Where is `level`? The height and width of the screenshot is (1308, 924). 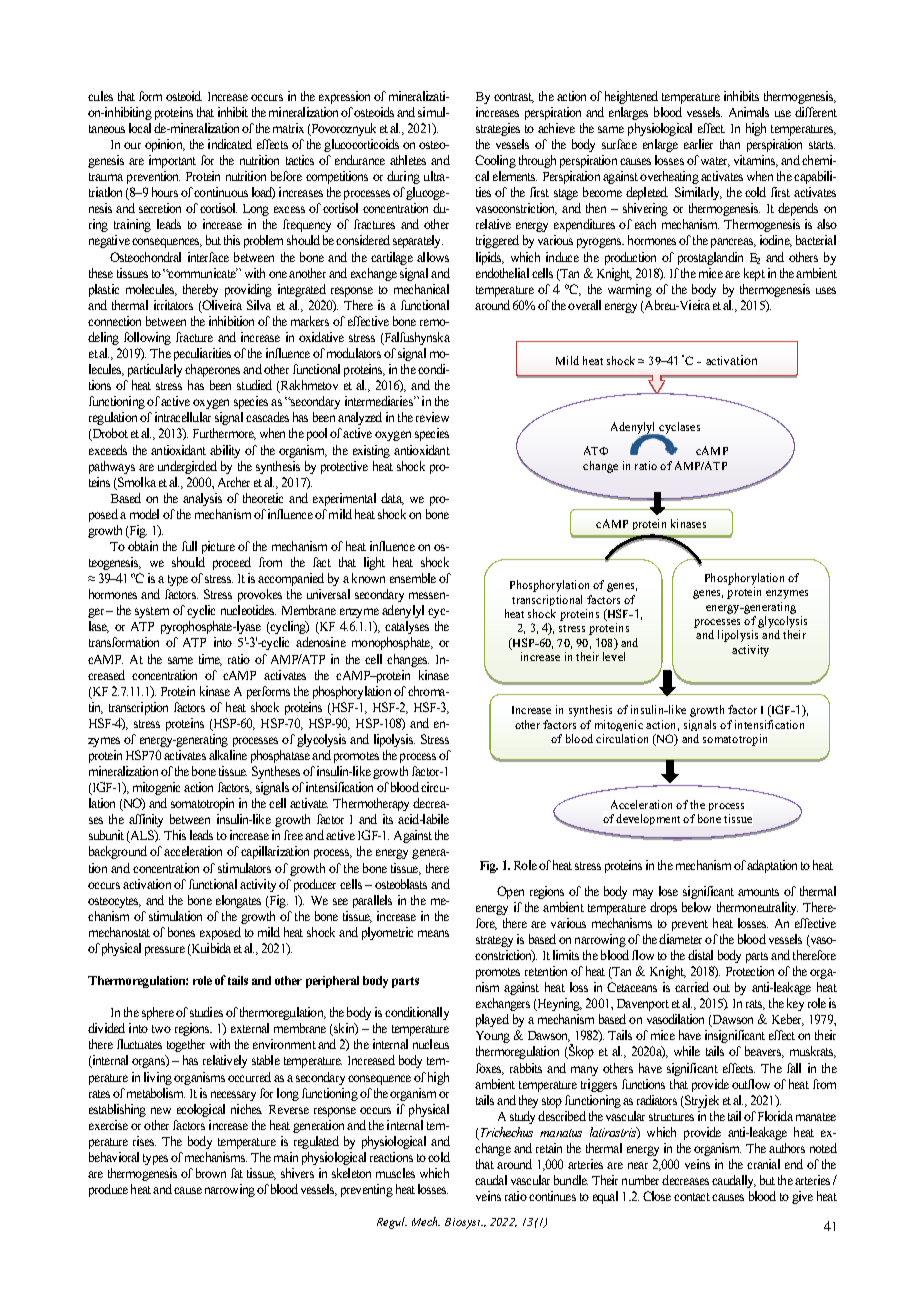
level is located at coordinates (614, 656).
